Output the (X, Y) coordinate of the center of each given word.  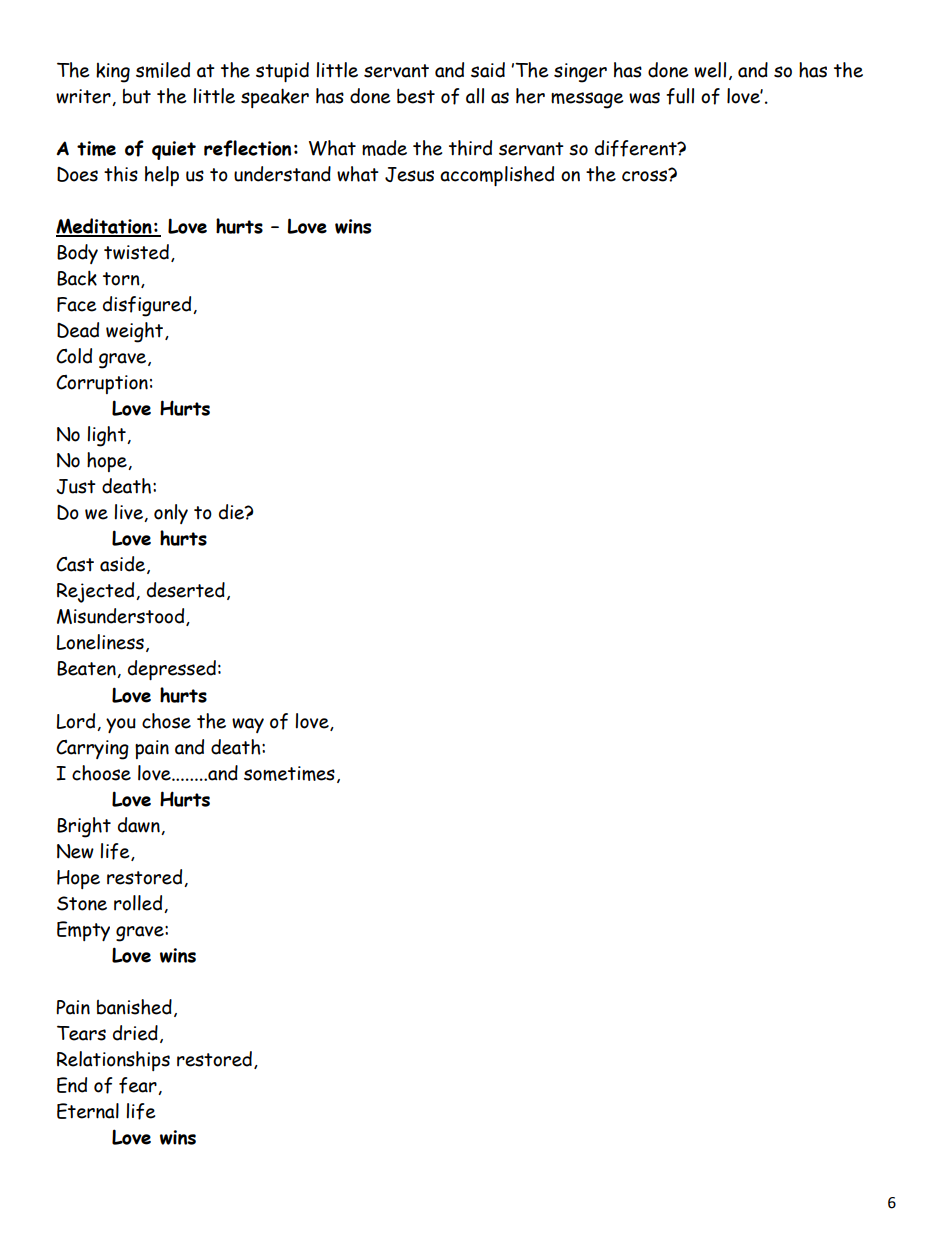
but (137, 96)
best (416, 96)
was (644, 98)
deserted (186, 590)
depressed (172, 670)
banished (134, 1007)
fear (139, 1086)
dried (135, 1033)
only (171, 514)
